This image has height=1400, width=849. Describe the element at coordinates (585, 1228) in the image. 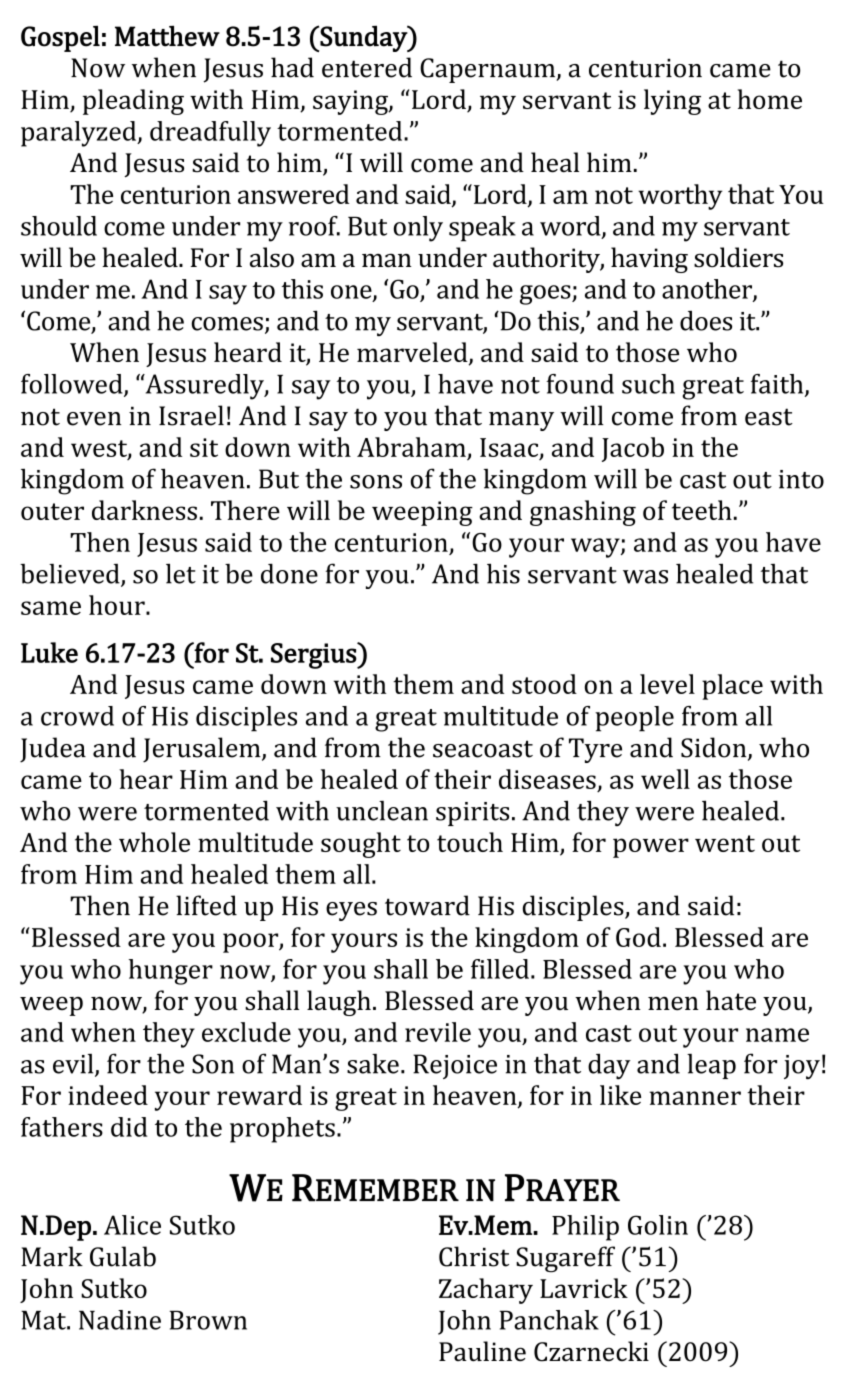

I see `Philip` at that location.
